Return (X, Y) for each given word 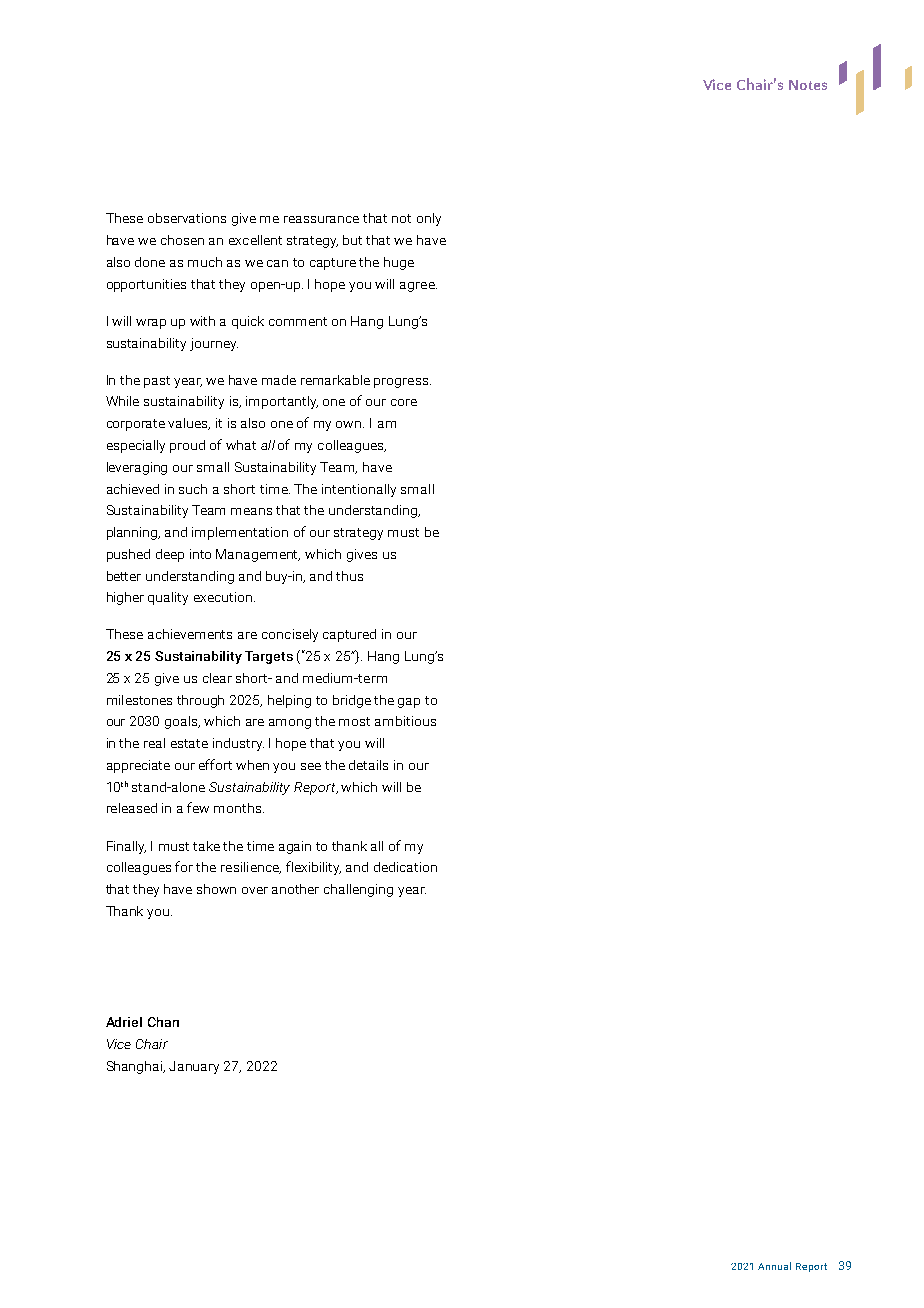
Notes (808, 85)
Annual (774, 1266)
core (404, 402)
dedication (405, 867)
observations (187, 218)
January (194, 1067)
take (206, 846)
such (193, 489)
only (429, 219)
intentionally (359, 490)
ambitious (405, 721)
